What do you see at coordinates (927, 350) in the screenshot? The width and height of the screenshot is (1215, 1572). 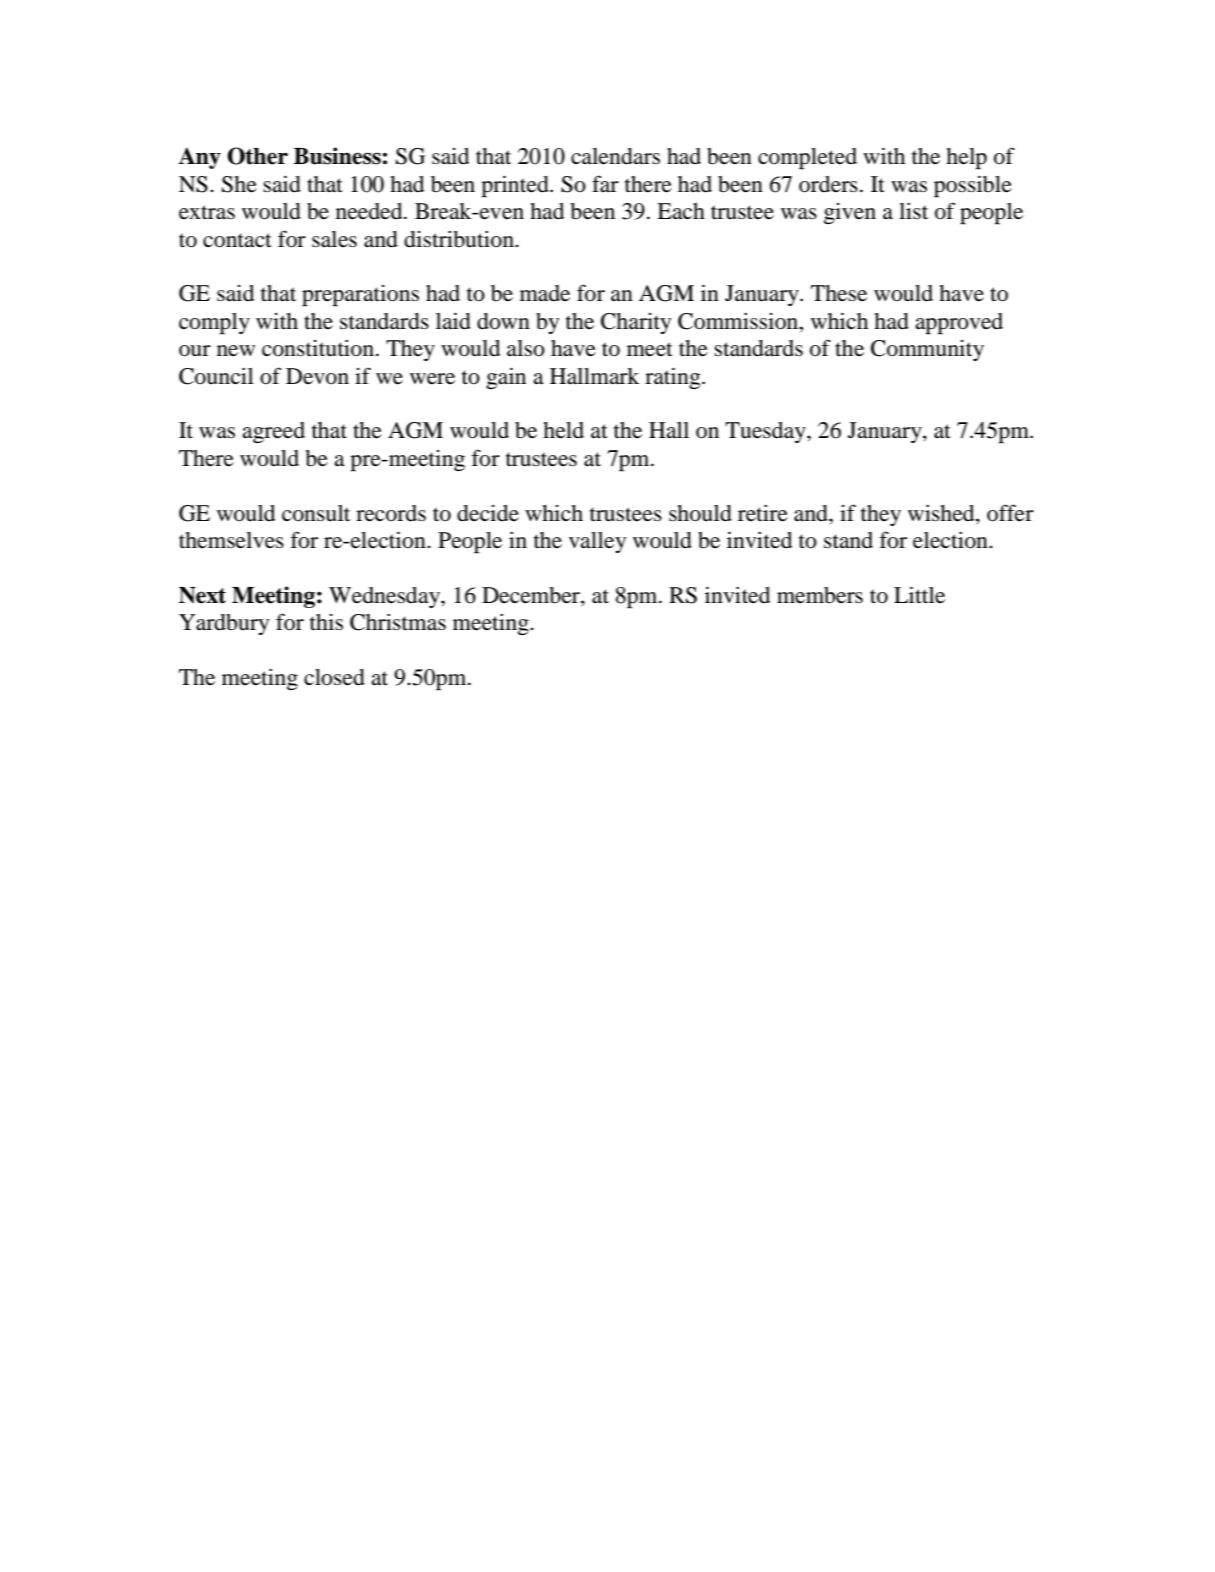 I see `Community` at bounding box center [927, 350].
